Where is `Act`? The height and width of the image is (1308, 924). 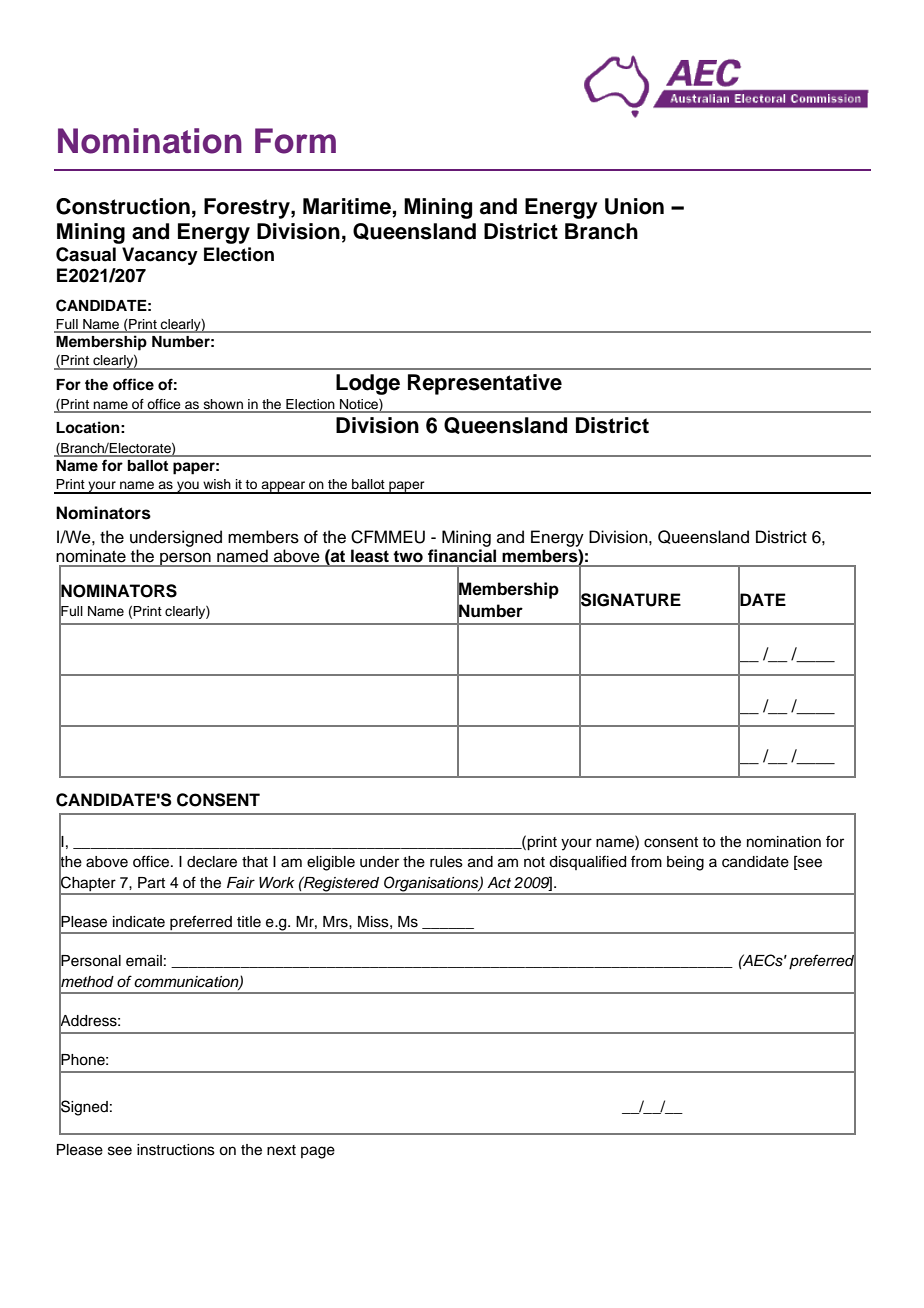 Act is located at coordinates (499, 883).
